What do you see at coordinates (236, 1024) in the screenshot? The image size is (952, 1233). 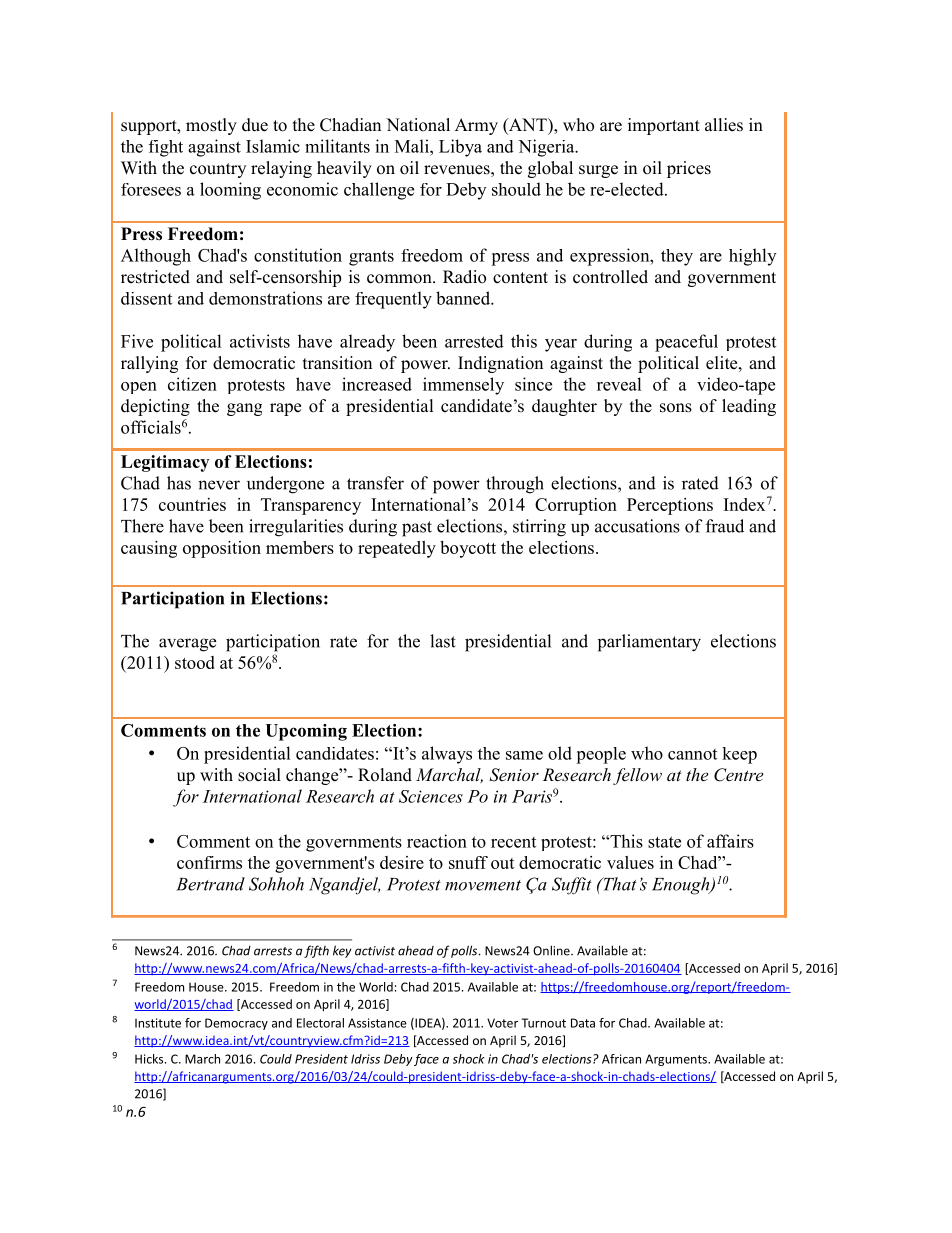 I see `Democracy` at bounding box center [236, 1024].
